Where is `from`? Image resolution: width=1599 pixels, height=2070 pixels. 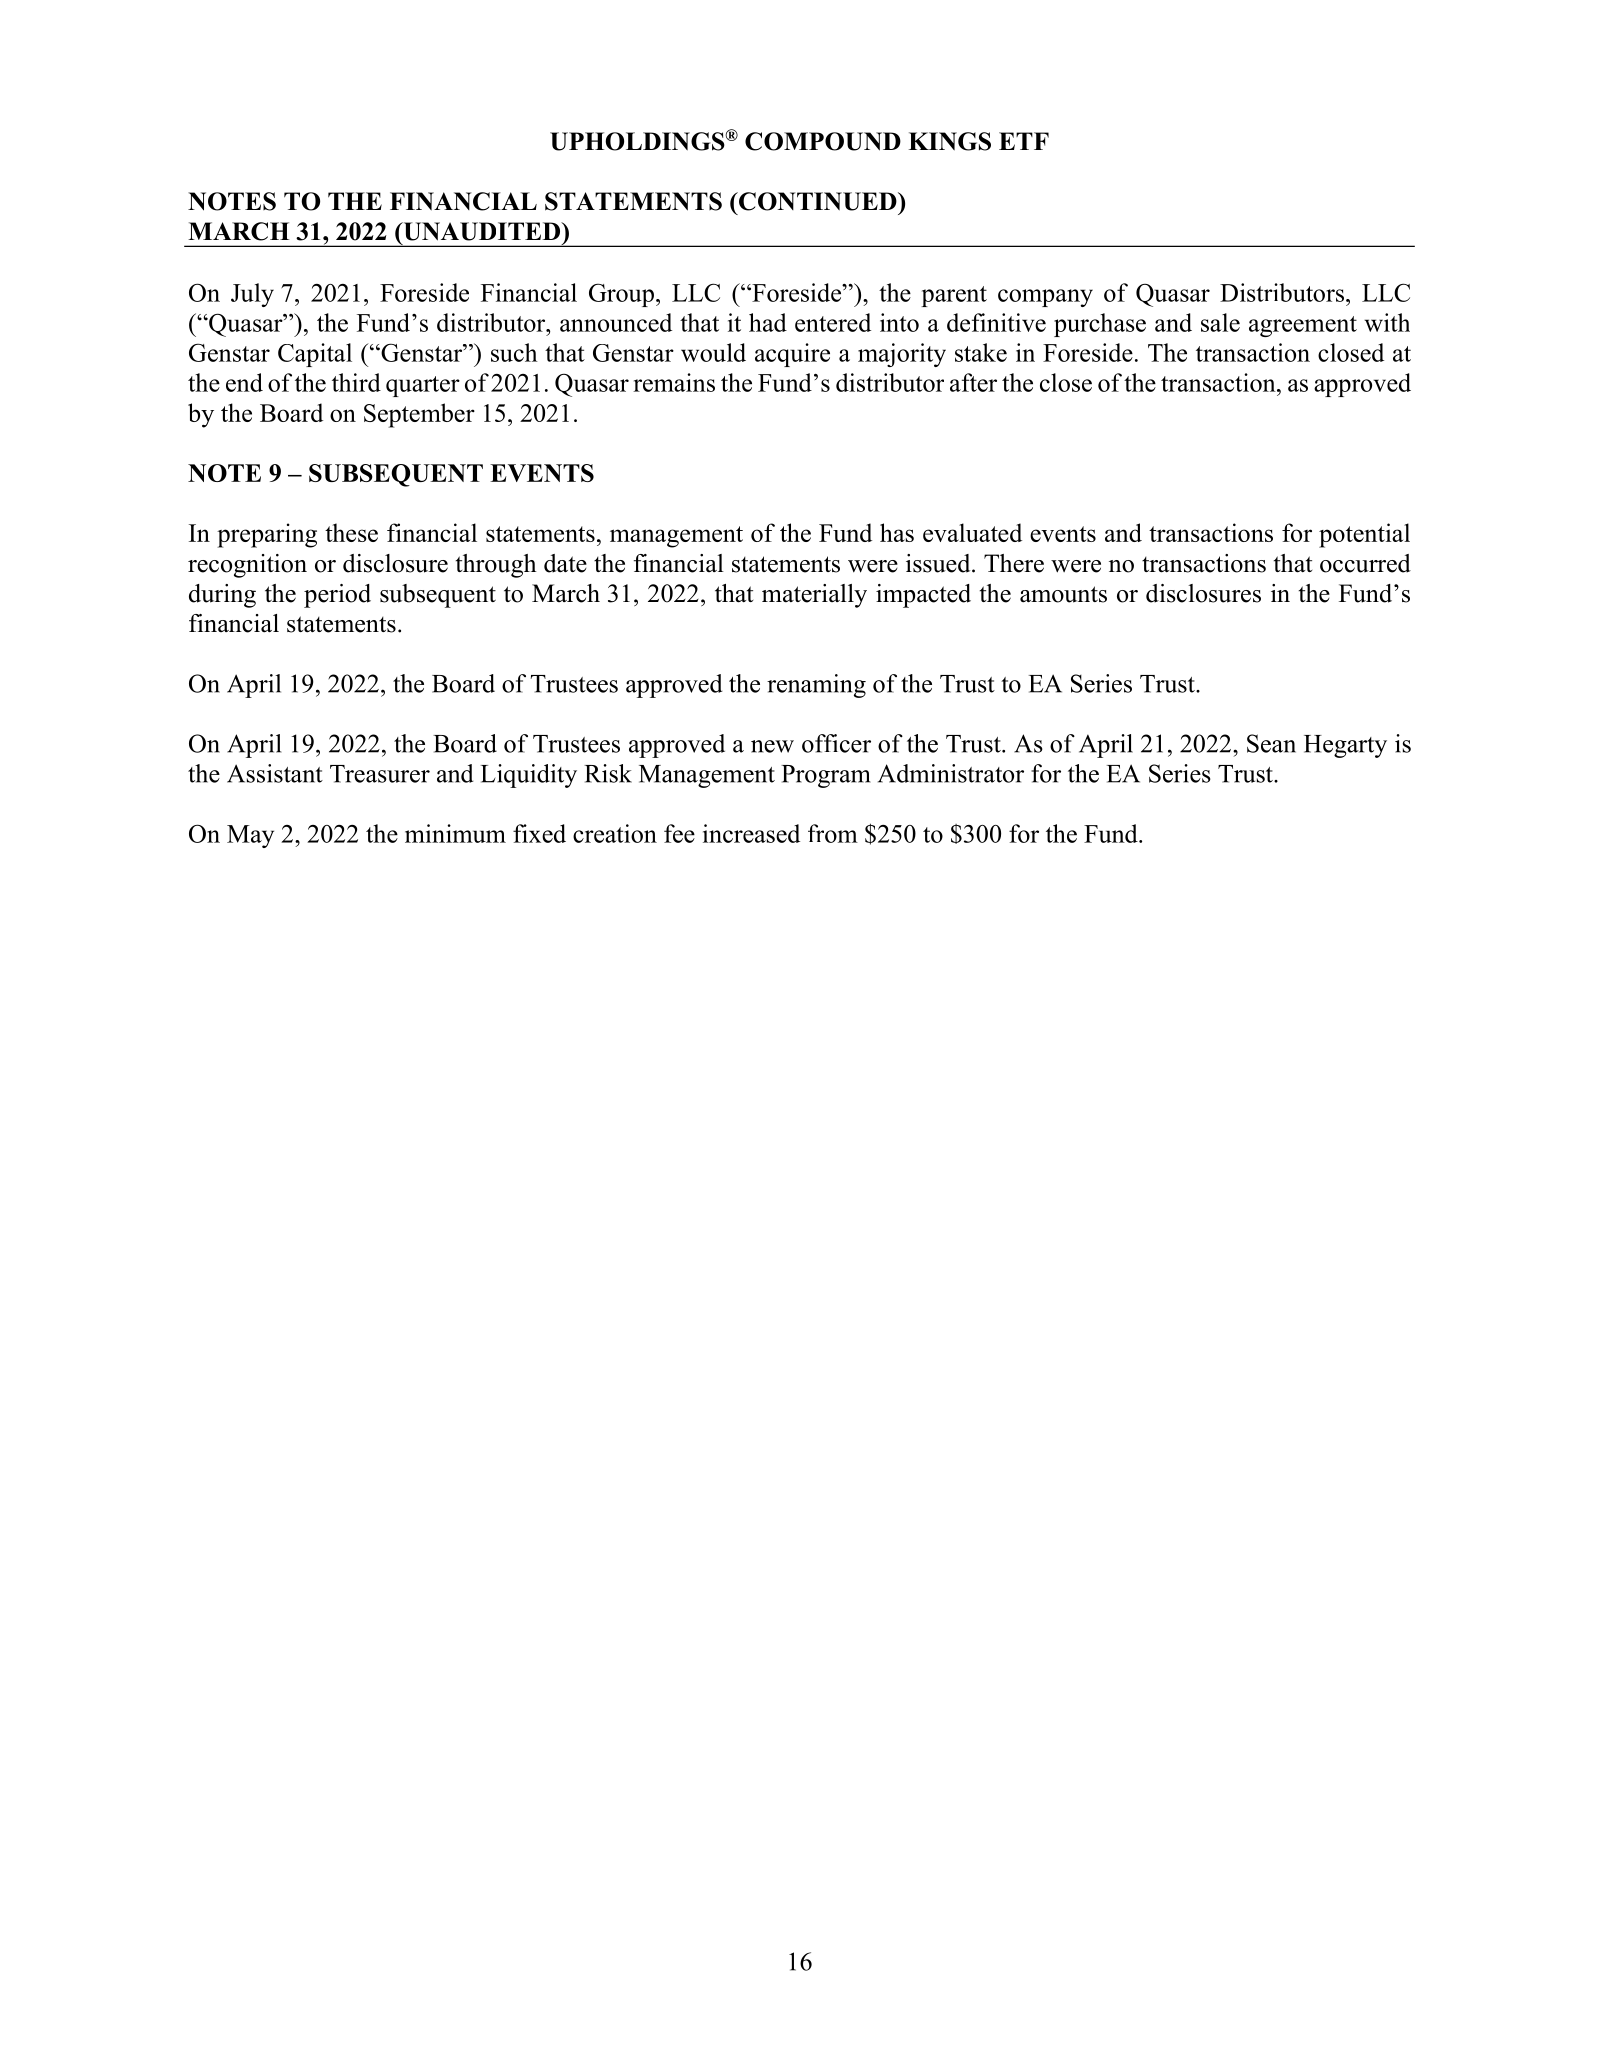
from is located at coordinates (833, 833).
